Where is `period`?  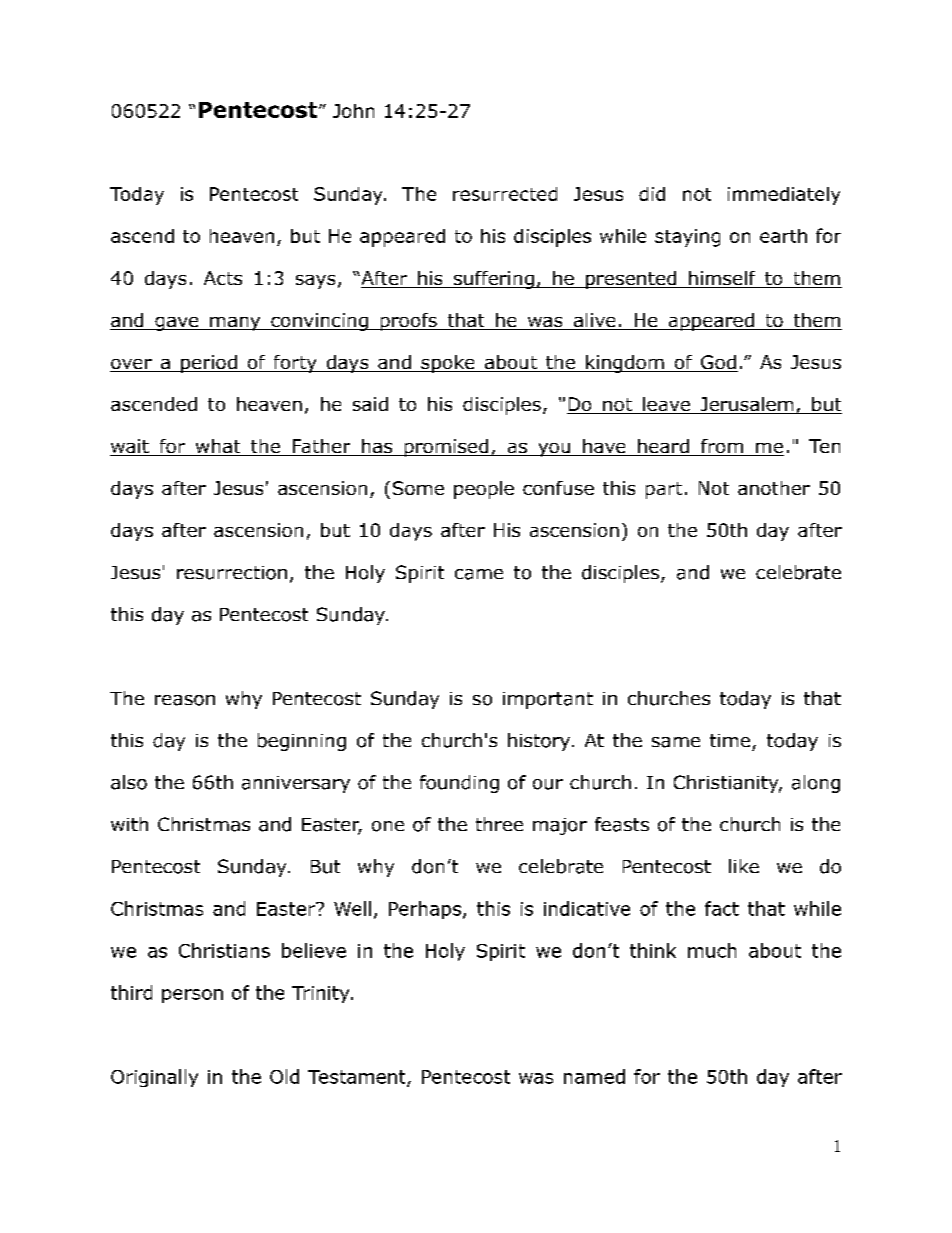 period is located at coordinates (209, 364).
